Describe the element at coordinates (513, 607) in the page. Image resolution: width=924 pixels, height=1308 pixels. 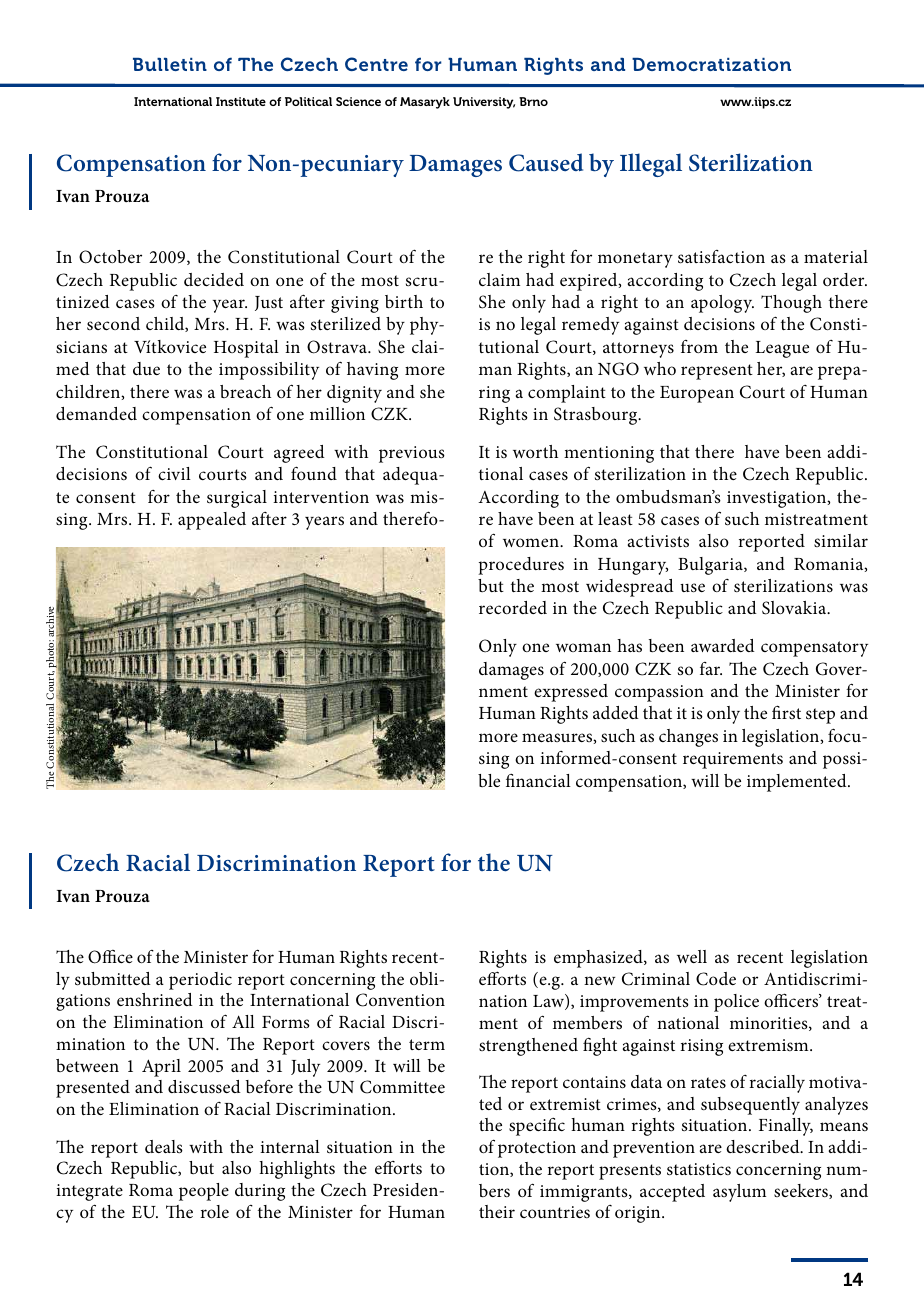
I see `recorded` at that location.
